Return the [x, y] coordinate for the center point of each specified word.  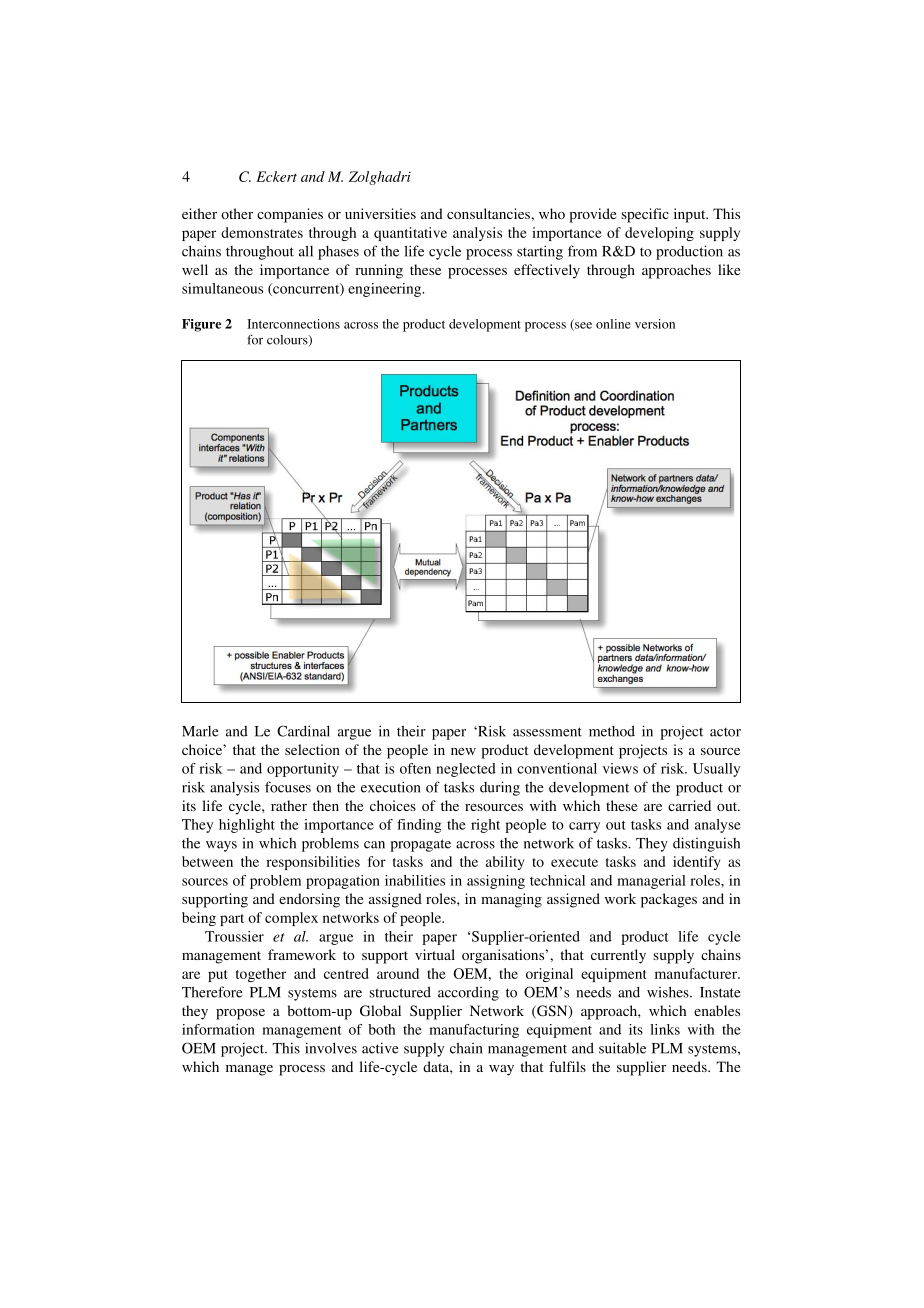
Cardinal [303, 731]
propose [240, 1014]
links [665, 1029]
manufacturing [474, 1031]
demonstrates [262, 232]
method [612, 731]
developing [659, 234]
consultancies [489, 213]
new [463, 751]
